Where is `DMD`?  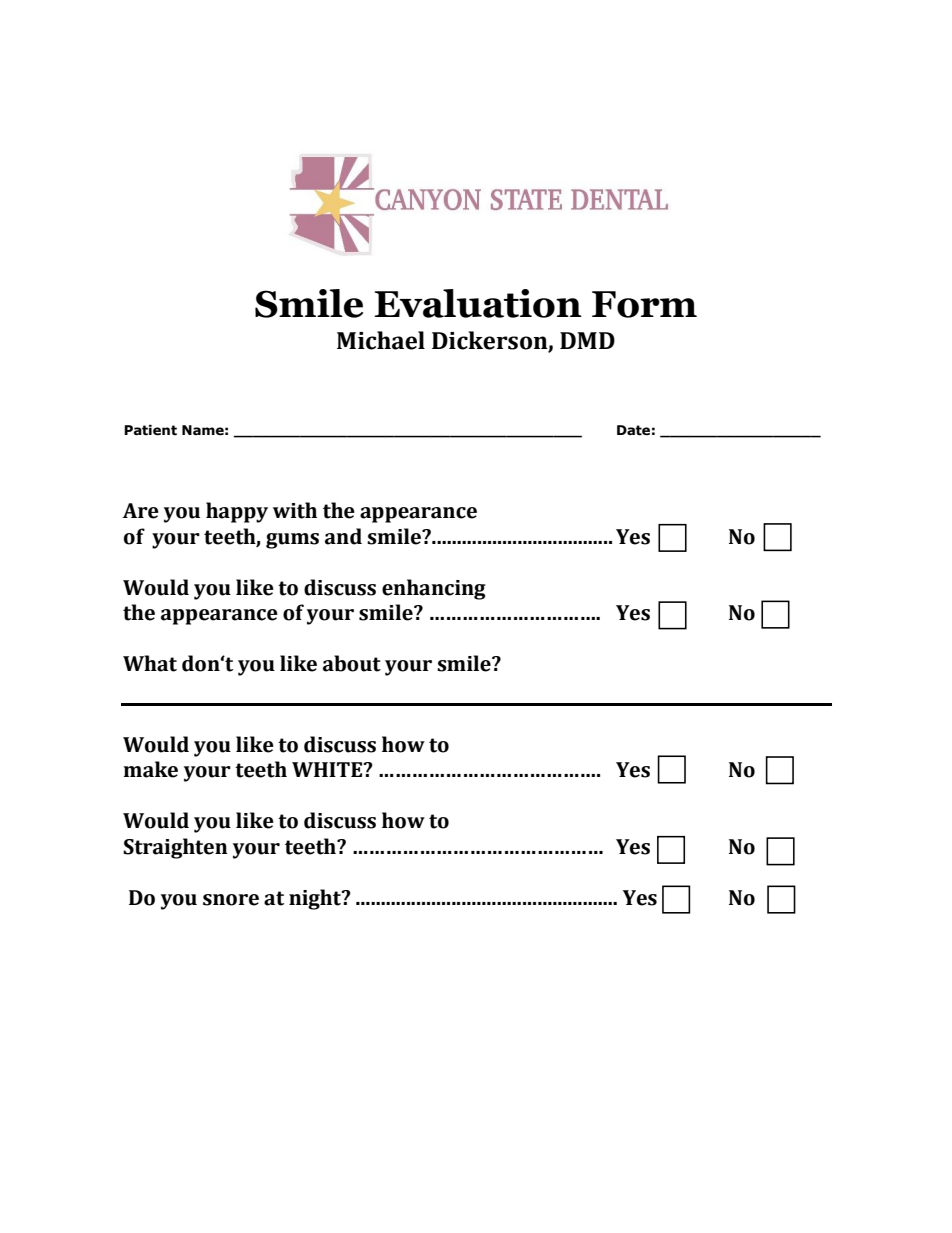
DMD is located at coordinates (587, 340).
